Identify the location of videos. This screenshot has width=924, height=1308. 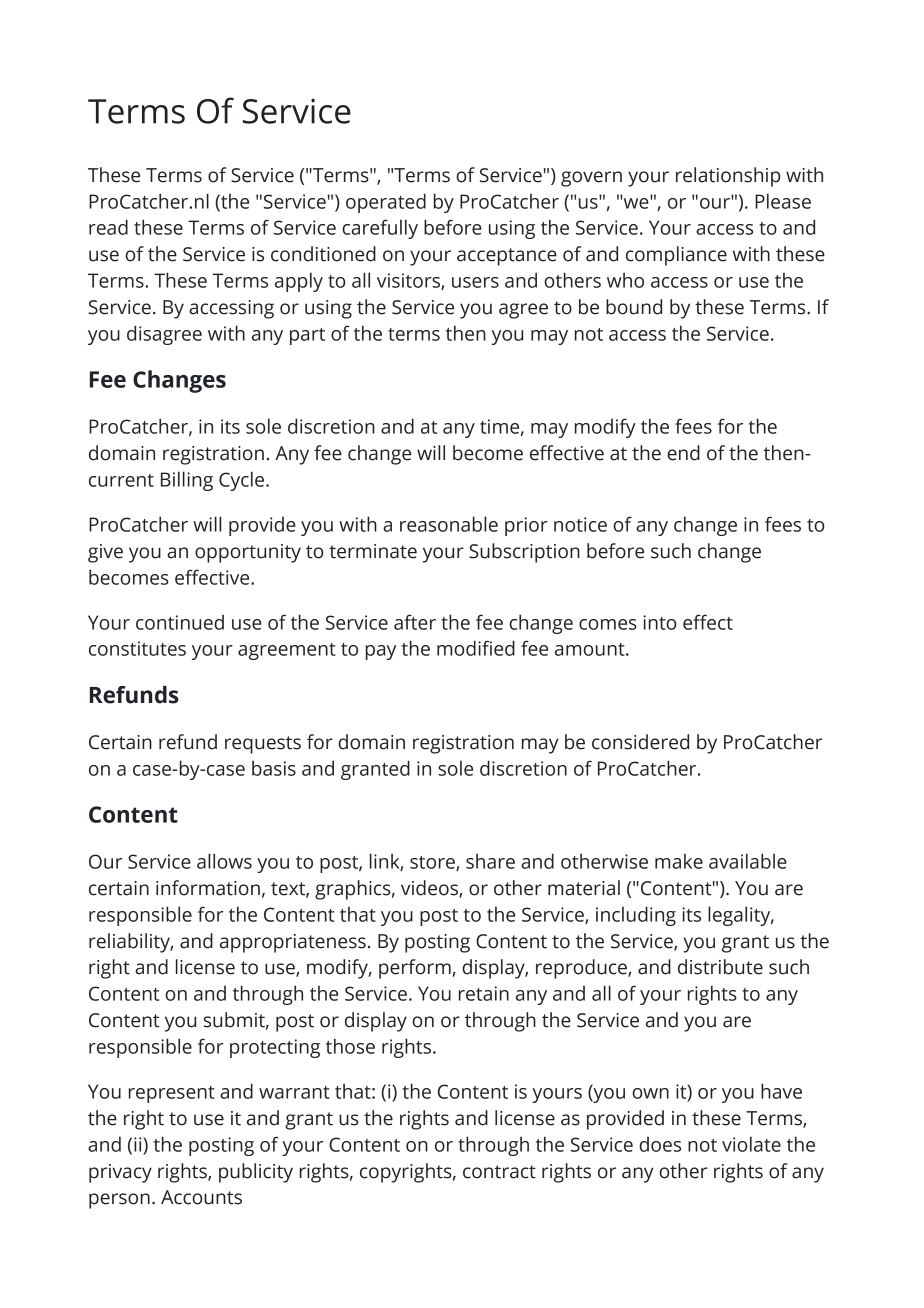
(430, 889).
